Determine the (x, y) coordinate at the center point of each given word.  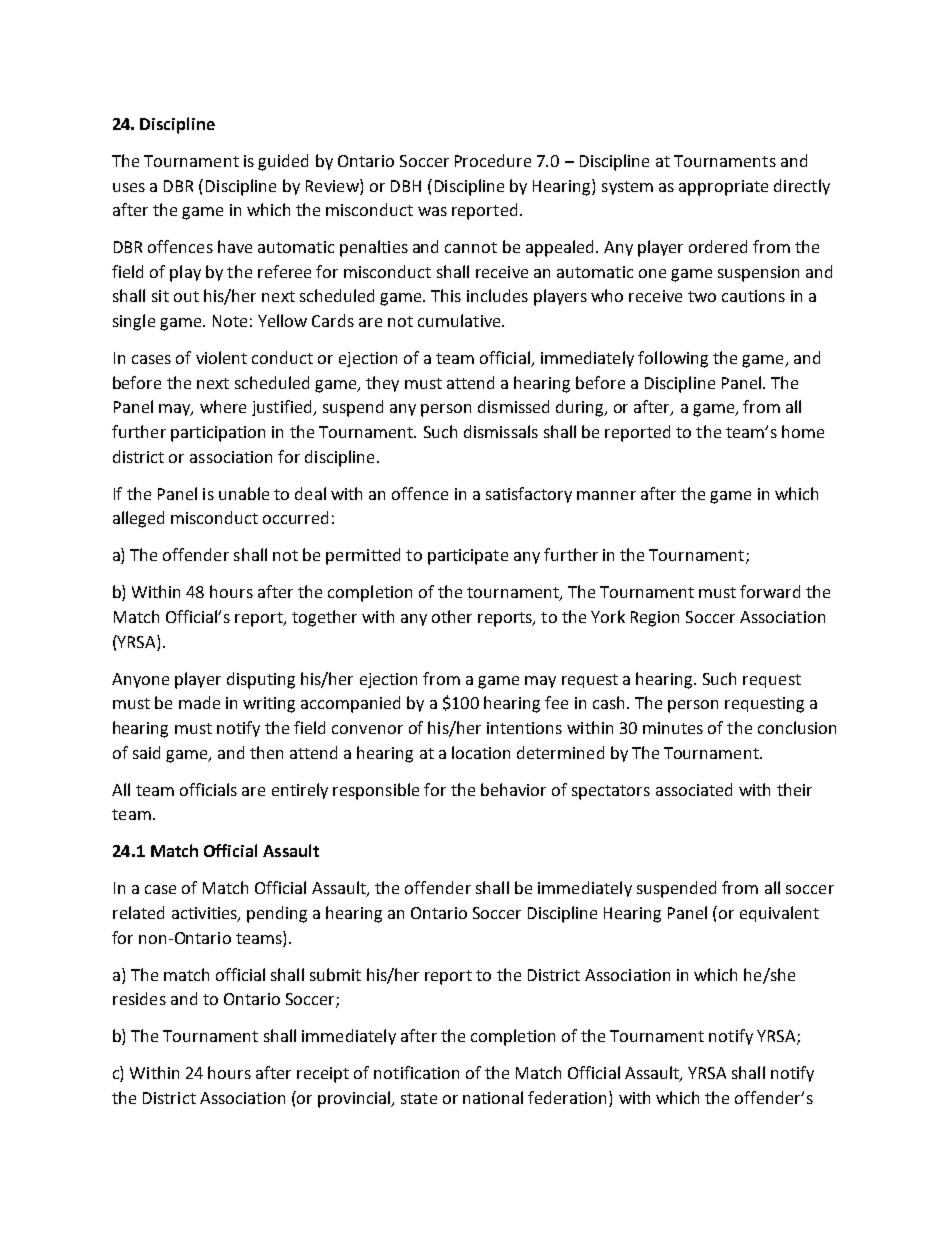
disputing (261, 680)
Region (655, 619)
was (432, 211)
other (452, 616)
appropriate (723, 188)
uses (129, 187)
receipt (323, 1075)
